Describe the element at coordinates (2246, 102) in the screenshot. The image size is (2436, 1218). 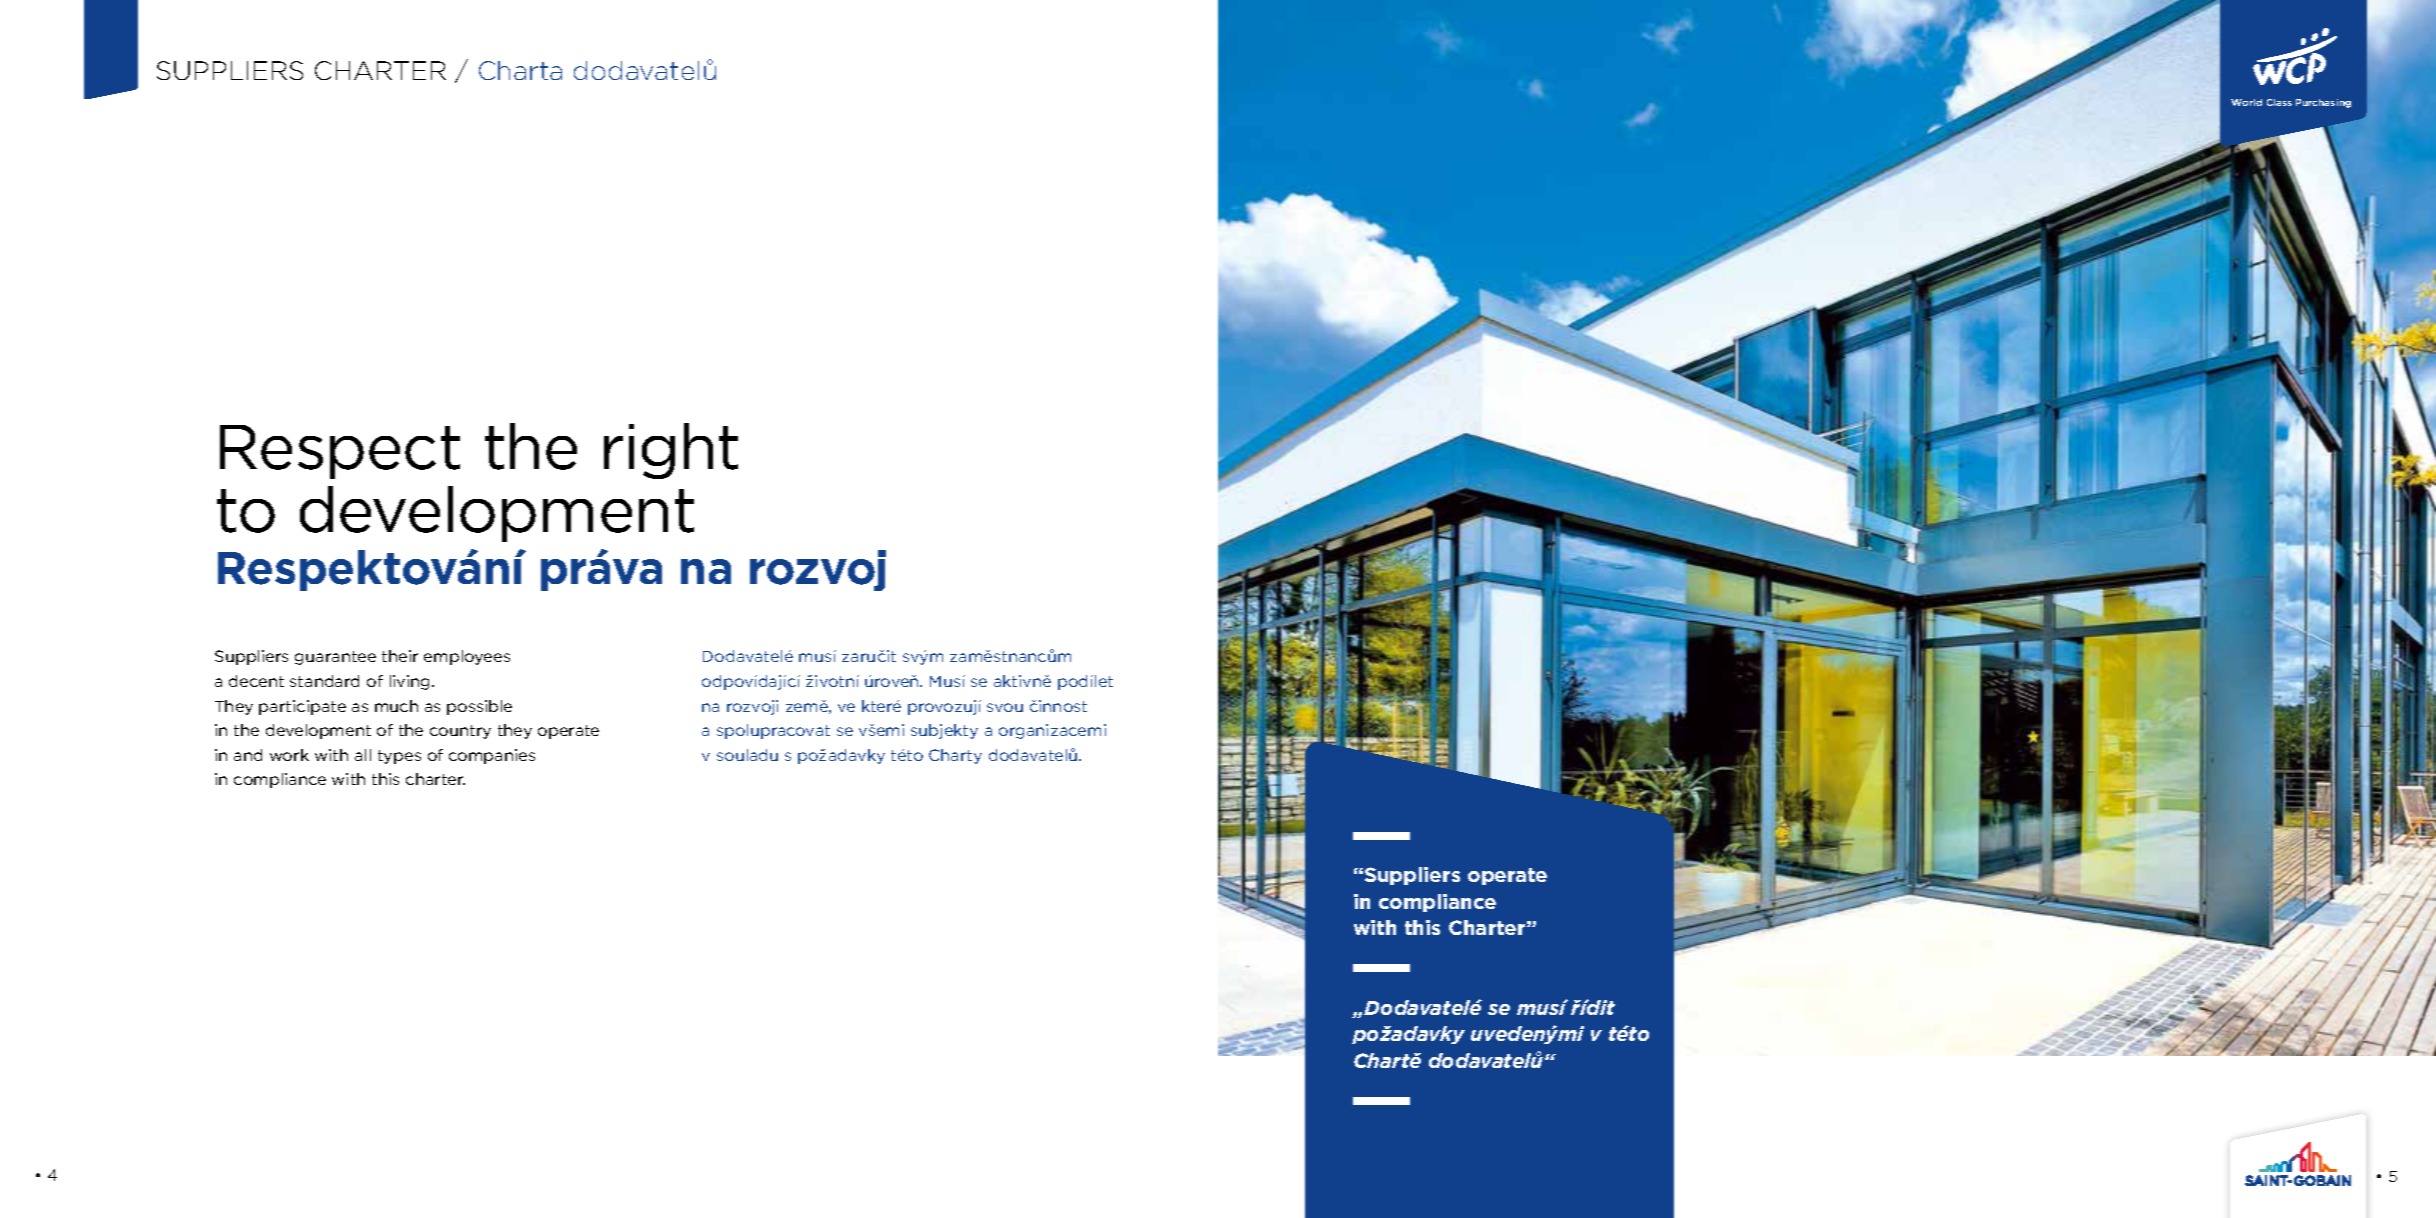
I see `World` at that location.
